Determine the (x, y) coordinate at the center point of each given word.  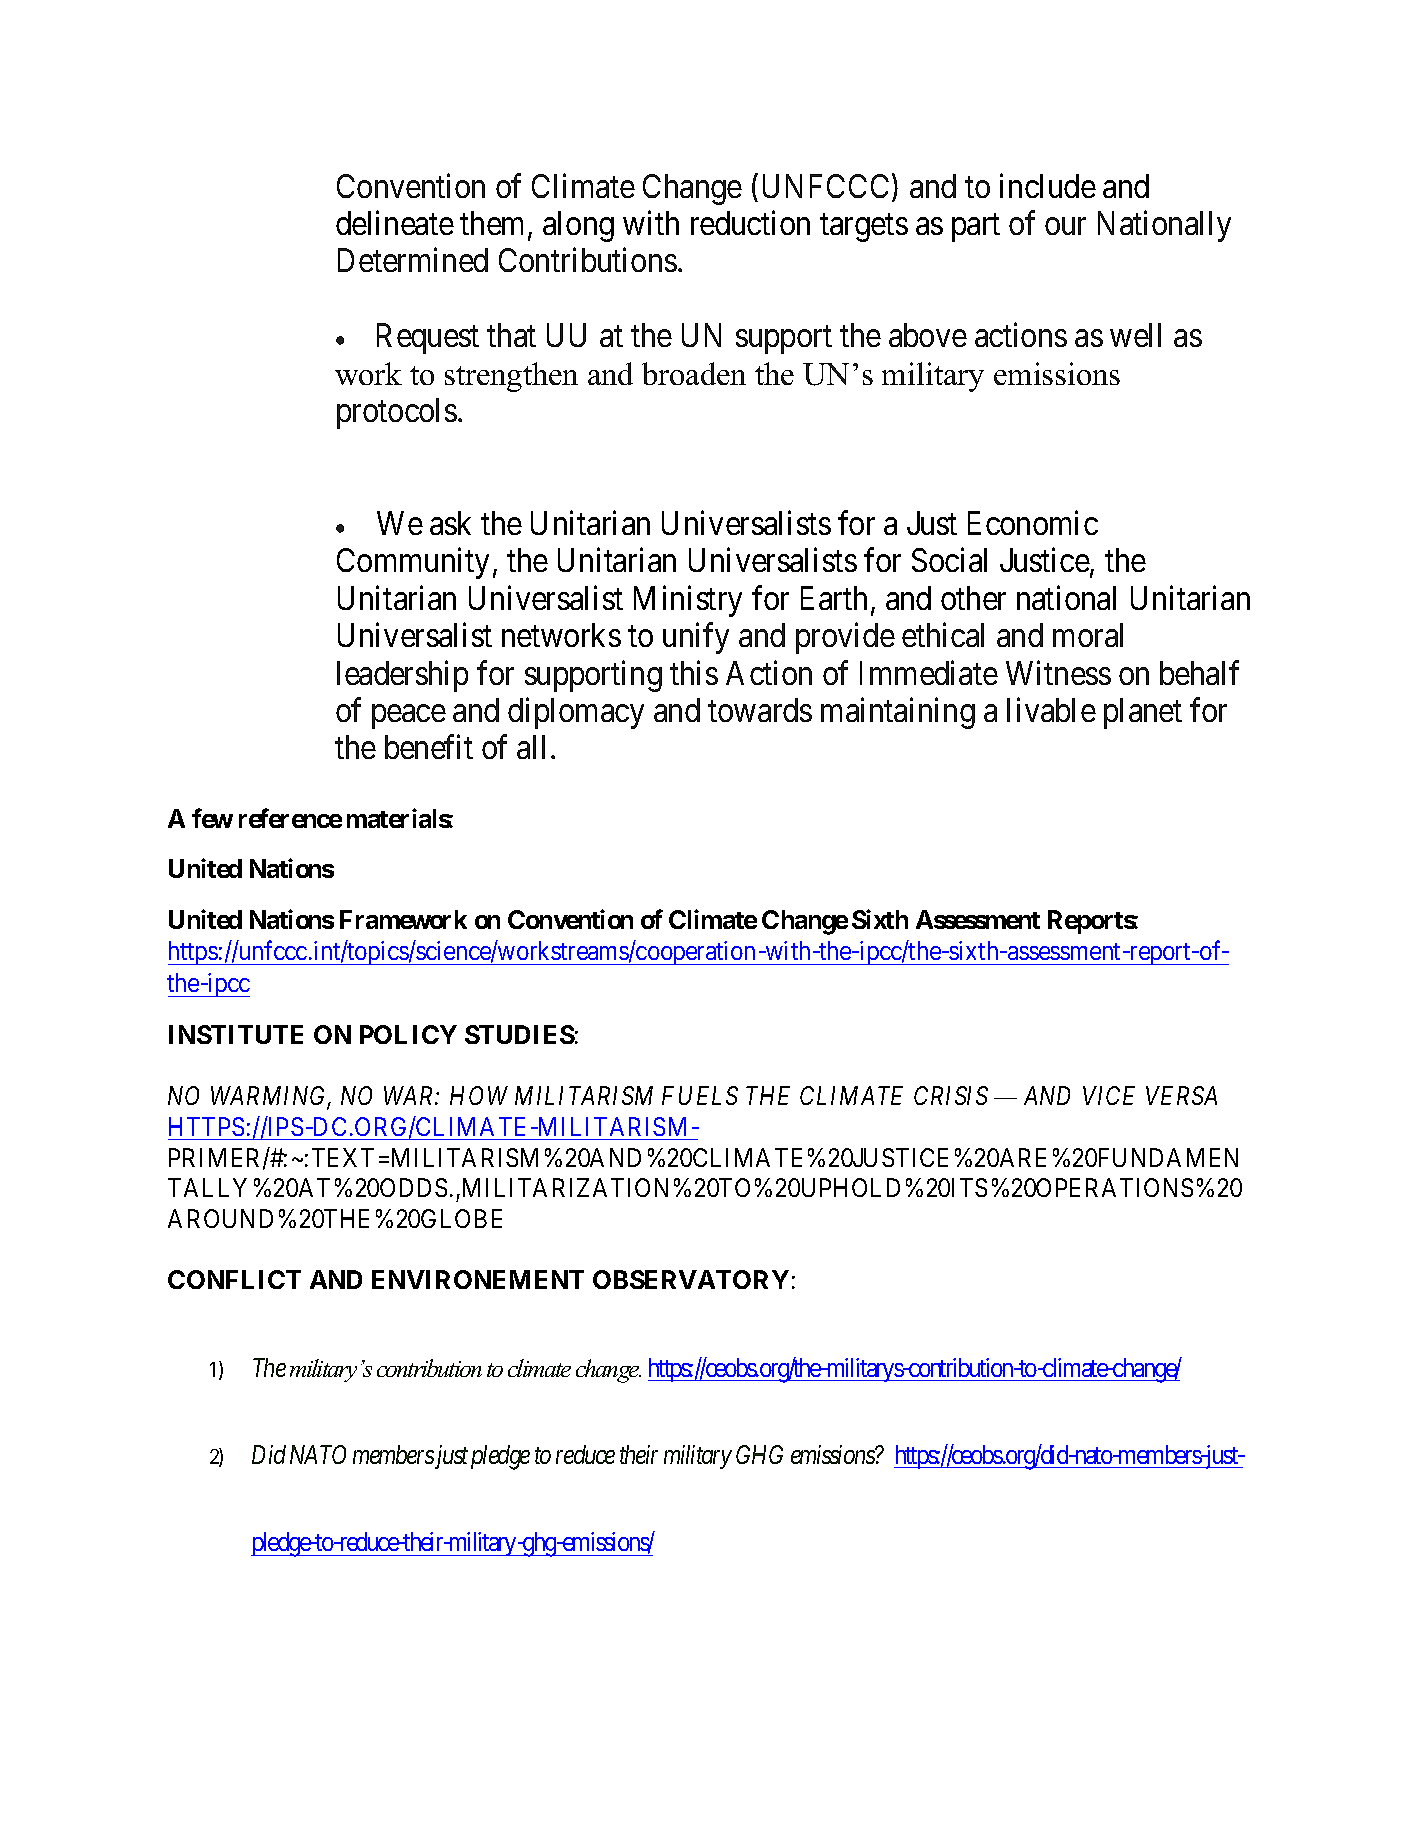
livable (1051, 710)
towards (760, 710)
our (1065, 226)
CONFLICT (234, 1279)
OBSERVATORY (691, 1279)
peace (409, 717)
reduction (750, 223)
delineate (395, 223)
